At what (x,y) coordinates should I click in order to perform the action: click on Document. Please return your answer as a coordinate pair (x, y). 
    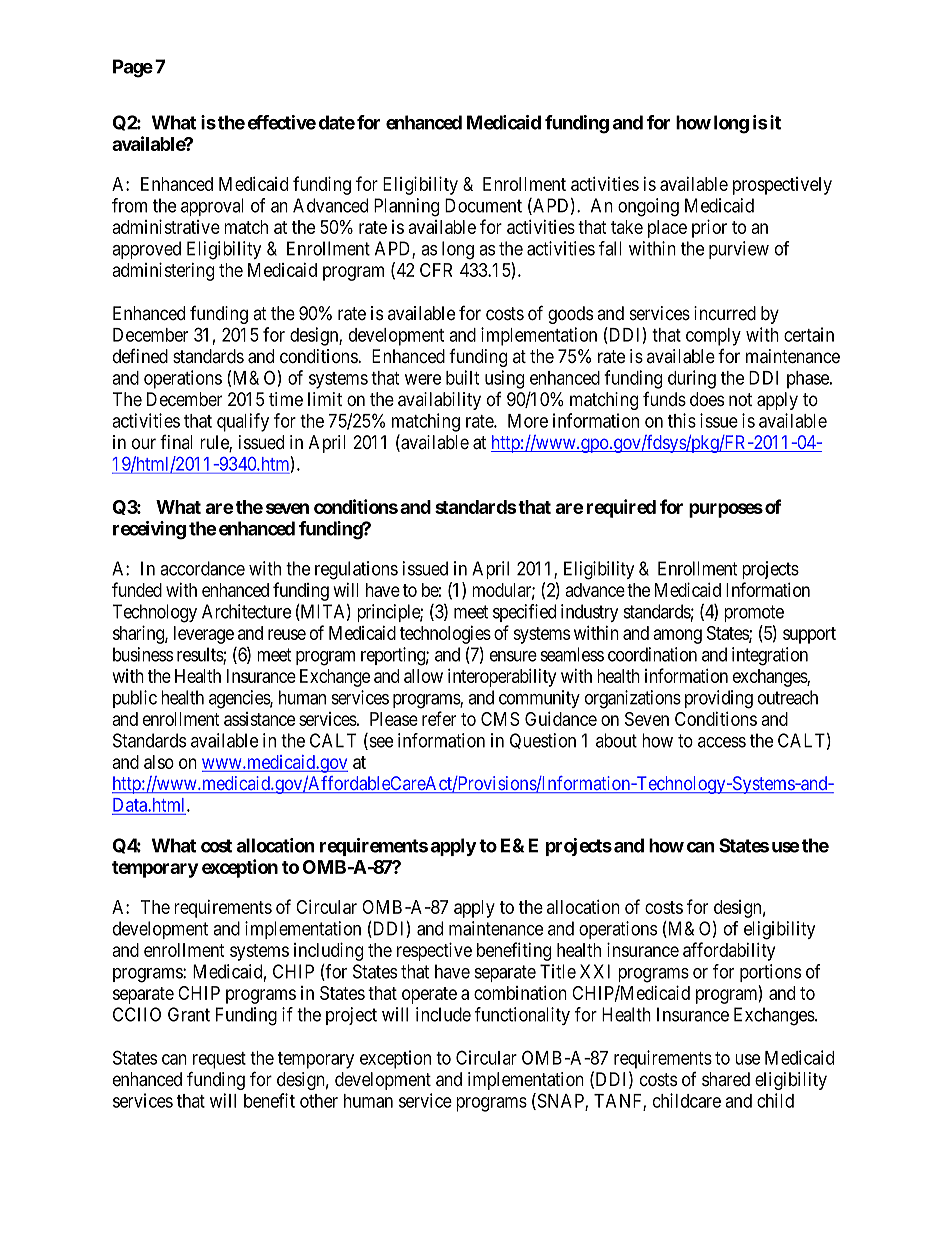
    Looking at the image, I should click on (483, 205).
